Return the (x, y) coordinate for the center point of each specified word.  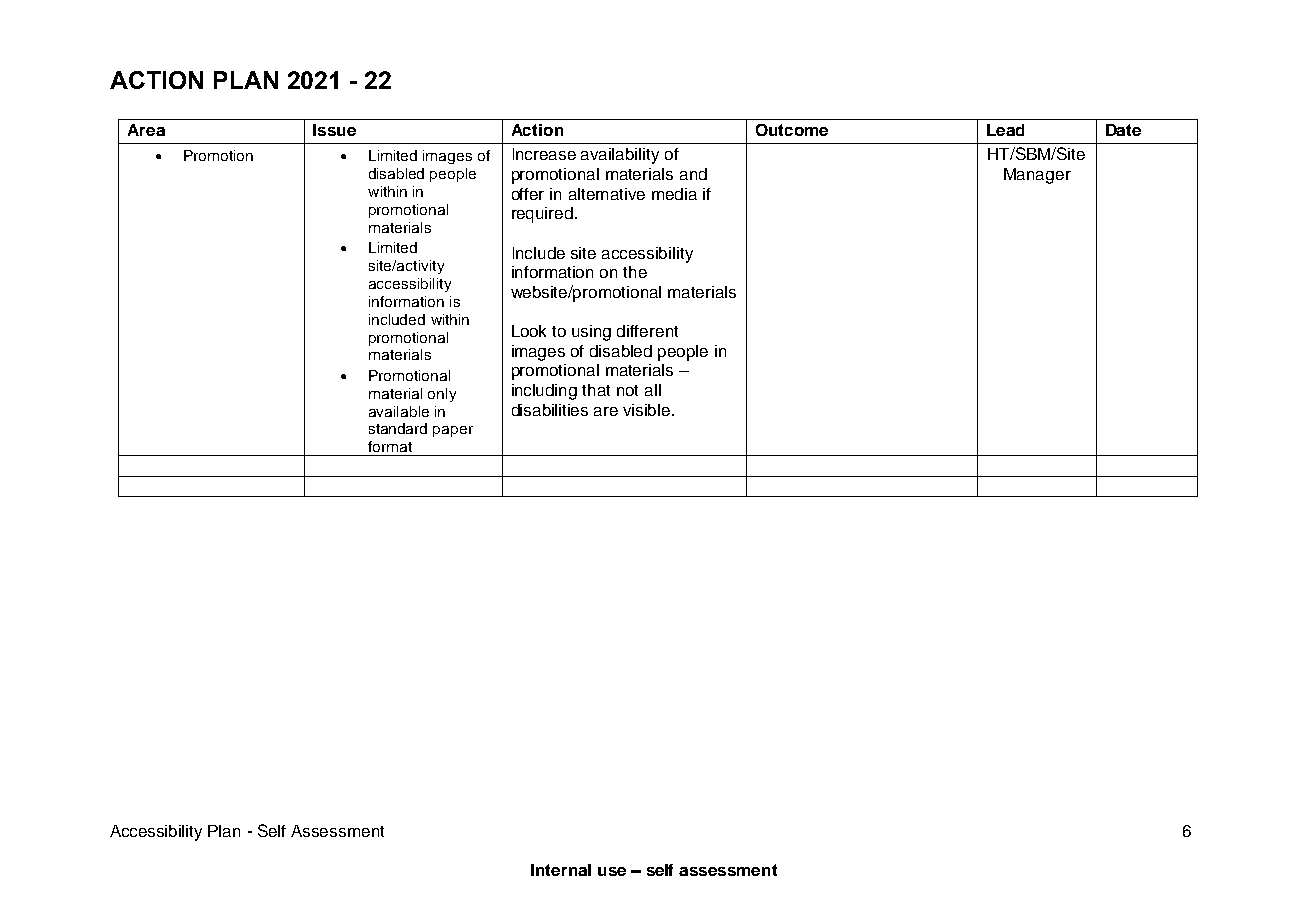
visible (648, 410)
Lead (1005, 130)
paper (453, 431)
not (627, 390)
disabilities (550, 410)
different (647, 331)
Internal (561, 870)
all (653, 390)
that (596, 390)
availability (620, 156)
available (399, 411)
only (442, 395)
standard (398, 428)
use (612, 871)
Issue (334, 130)
